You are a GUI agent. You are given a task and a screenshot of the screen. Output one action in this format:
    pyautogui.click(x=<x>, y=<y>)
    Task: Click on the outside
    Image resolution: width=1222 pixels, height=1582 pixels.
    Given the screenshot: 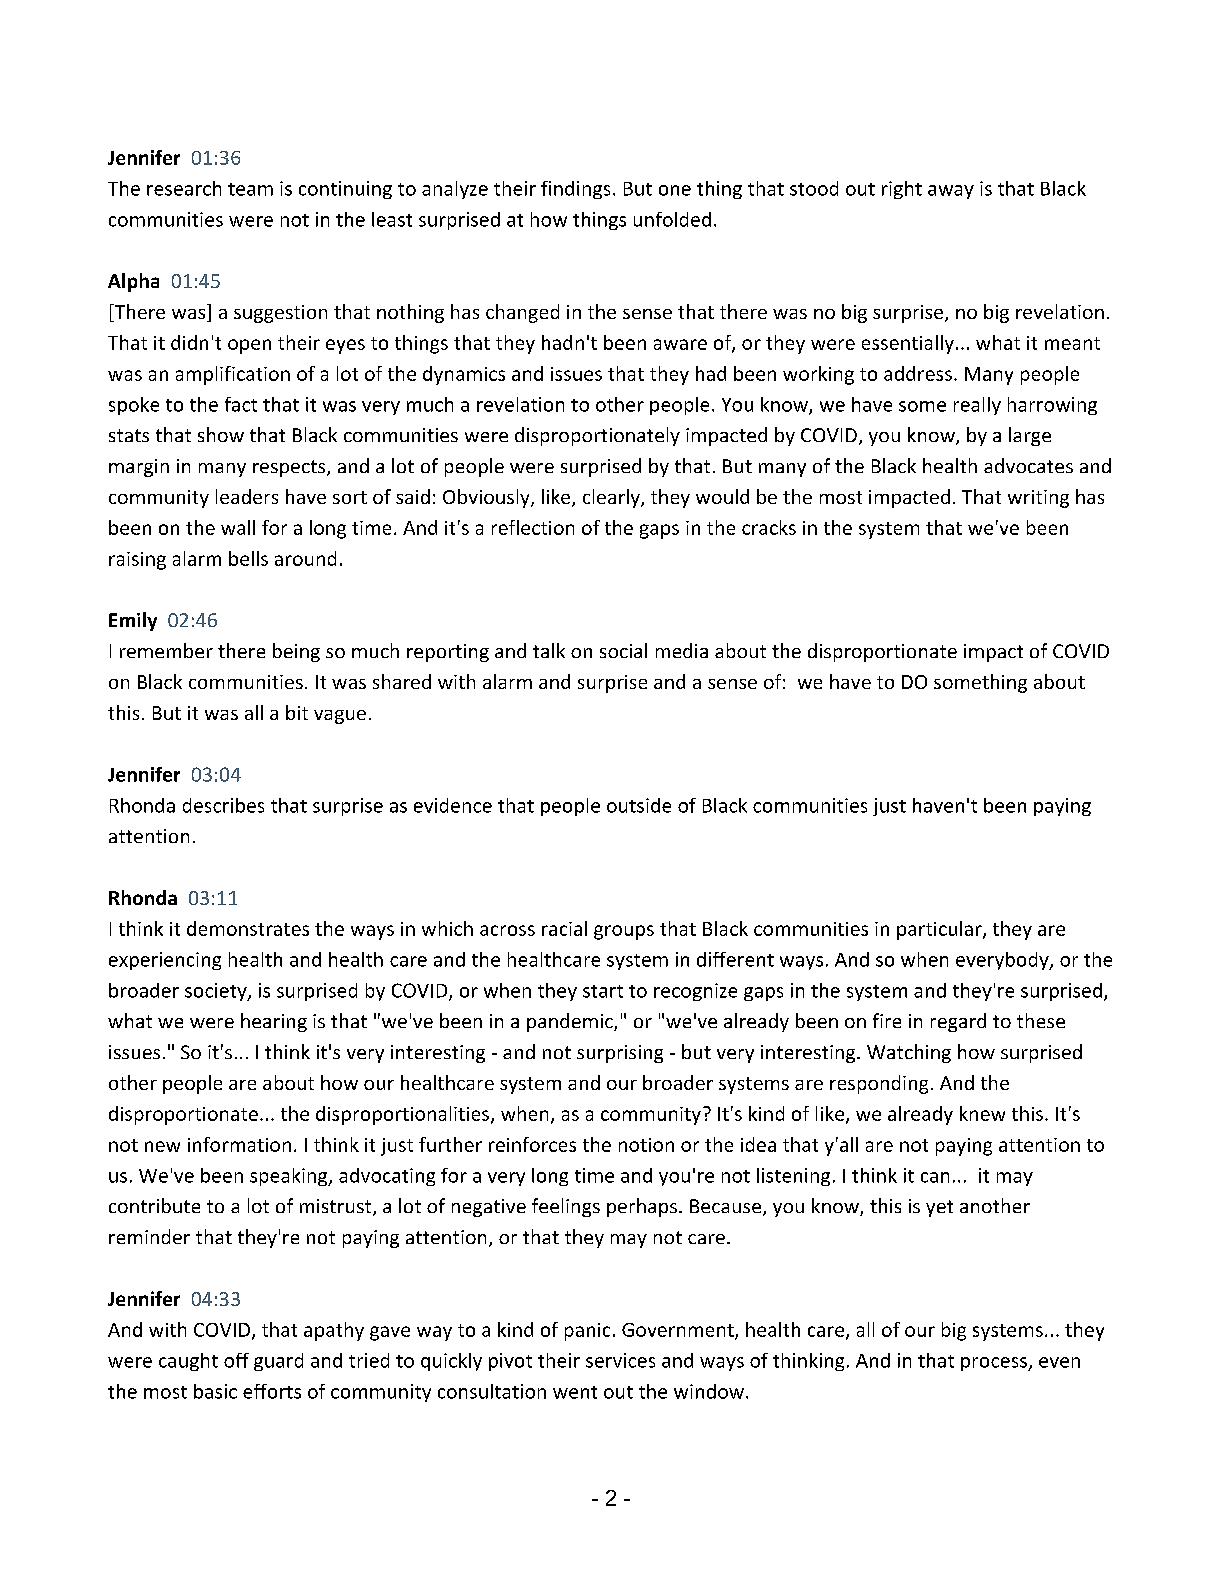 What is the action you would take?
    pyautogui.click(x=639, y=805)
